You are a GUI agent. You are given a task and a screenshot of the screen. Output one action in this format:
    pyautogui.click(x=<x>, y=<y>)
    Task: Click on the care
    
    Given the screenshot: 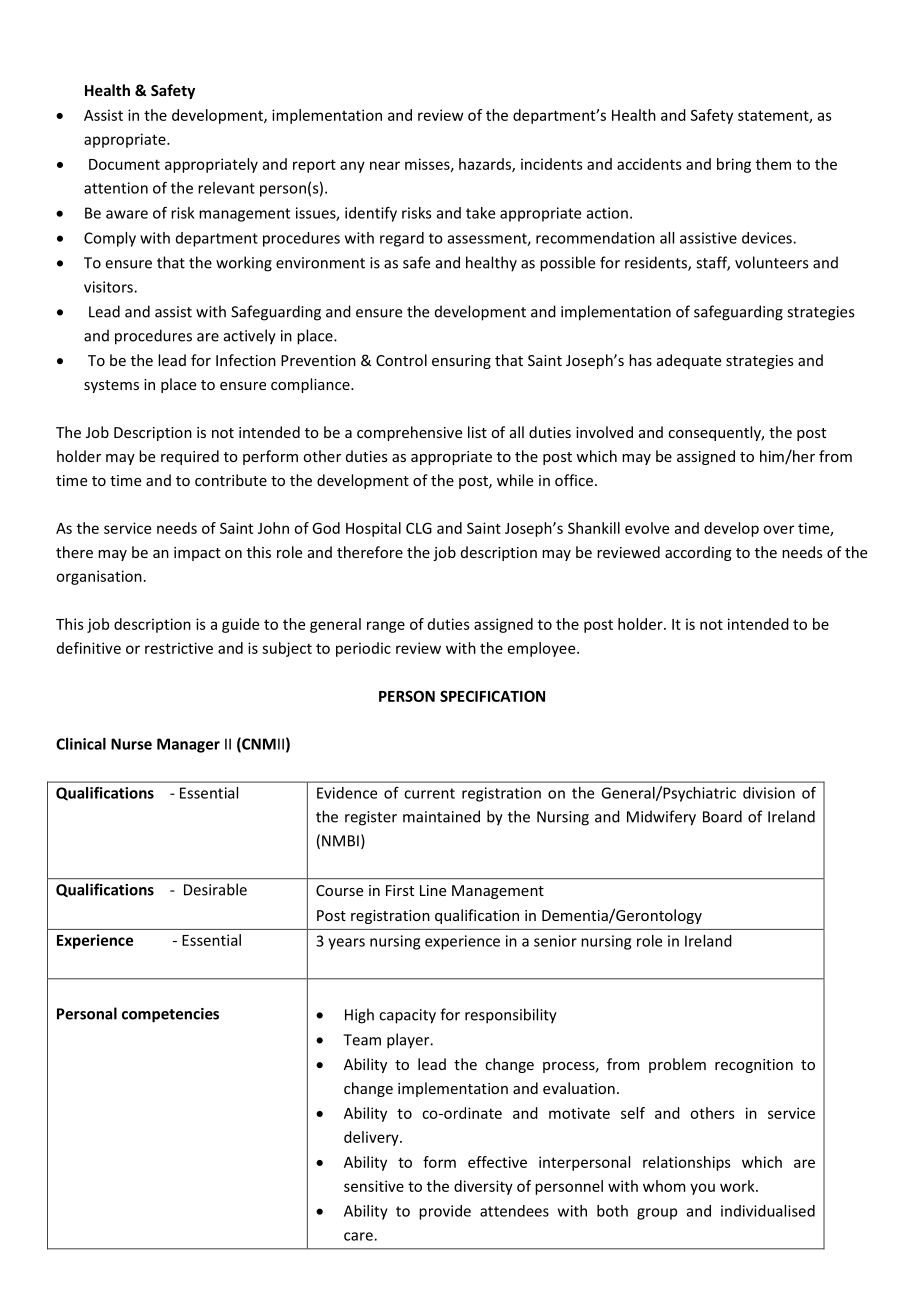 What is the action you would take?
    pyautogui.click(x=359, y=1236)
